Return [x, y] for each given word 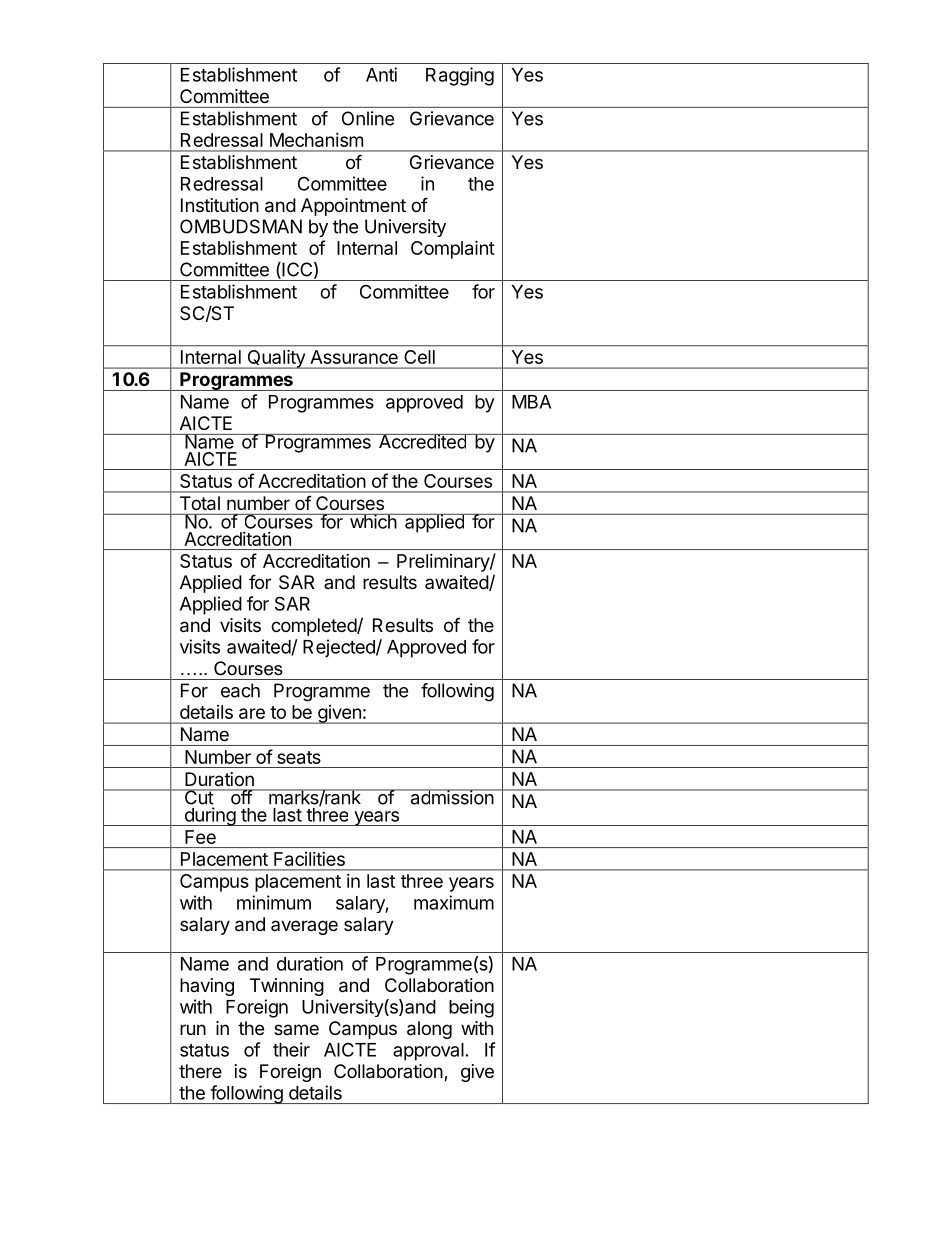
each [240, 690]
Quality [276, 359]
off [240, 797]
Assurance [354, 357]
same [296, 1029]
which [372, 521]
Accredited [422, 441]
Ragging [460, 76]
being [471, 1008]
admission [451, 797]
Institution [220, 205]
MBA [531, 402]
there [200, 1071]
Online [368, 118]
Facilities [309, 859]
